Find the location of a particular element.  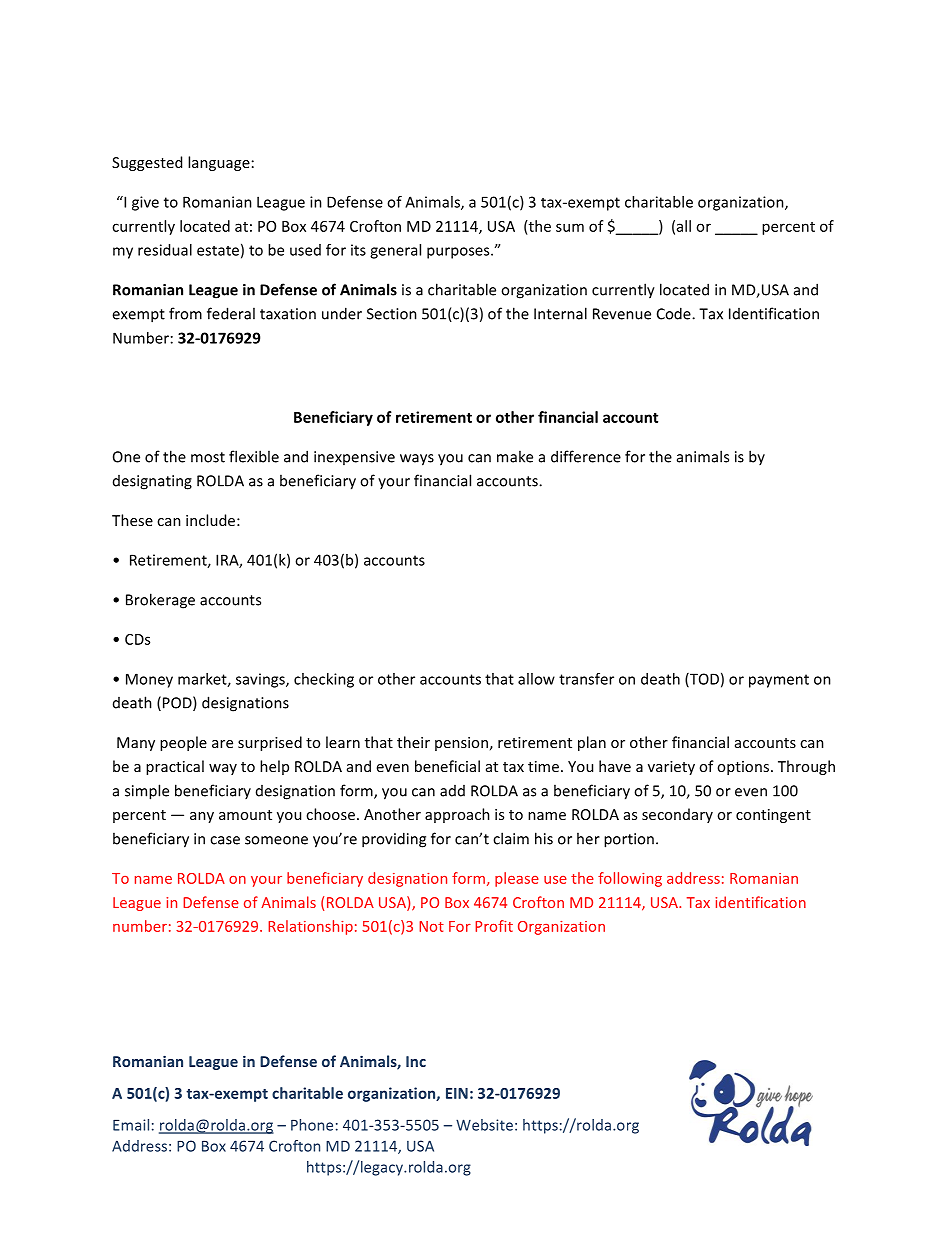

federal is located at coordinates (231, 313).
